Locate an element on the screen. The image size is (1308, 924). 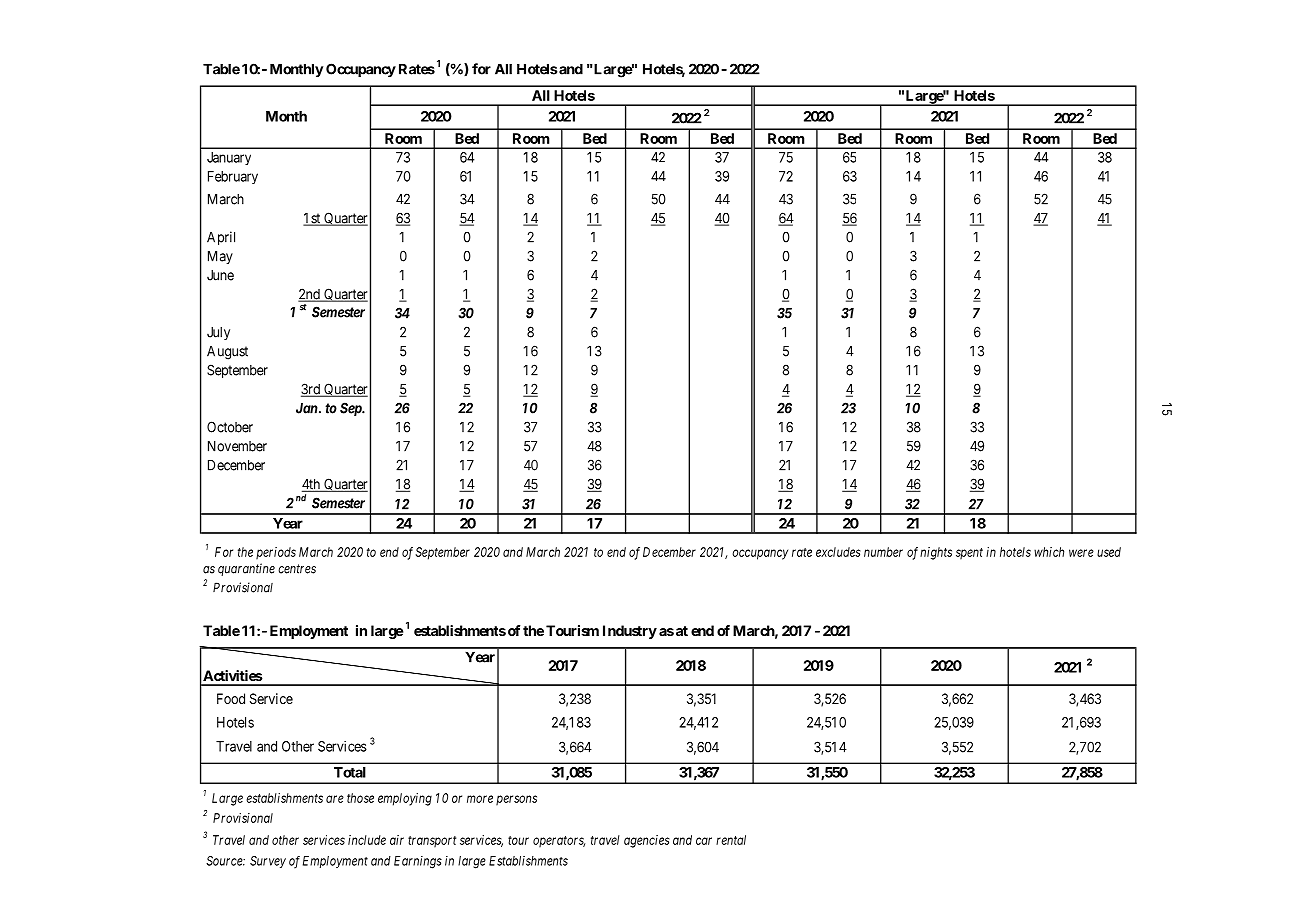
include is located at coordinates (367, 840).
